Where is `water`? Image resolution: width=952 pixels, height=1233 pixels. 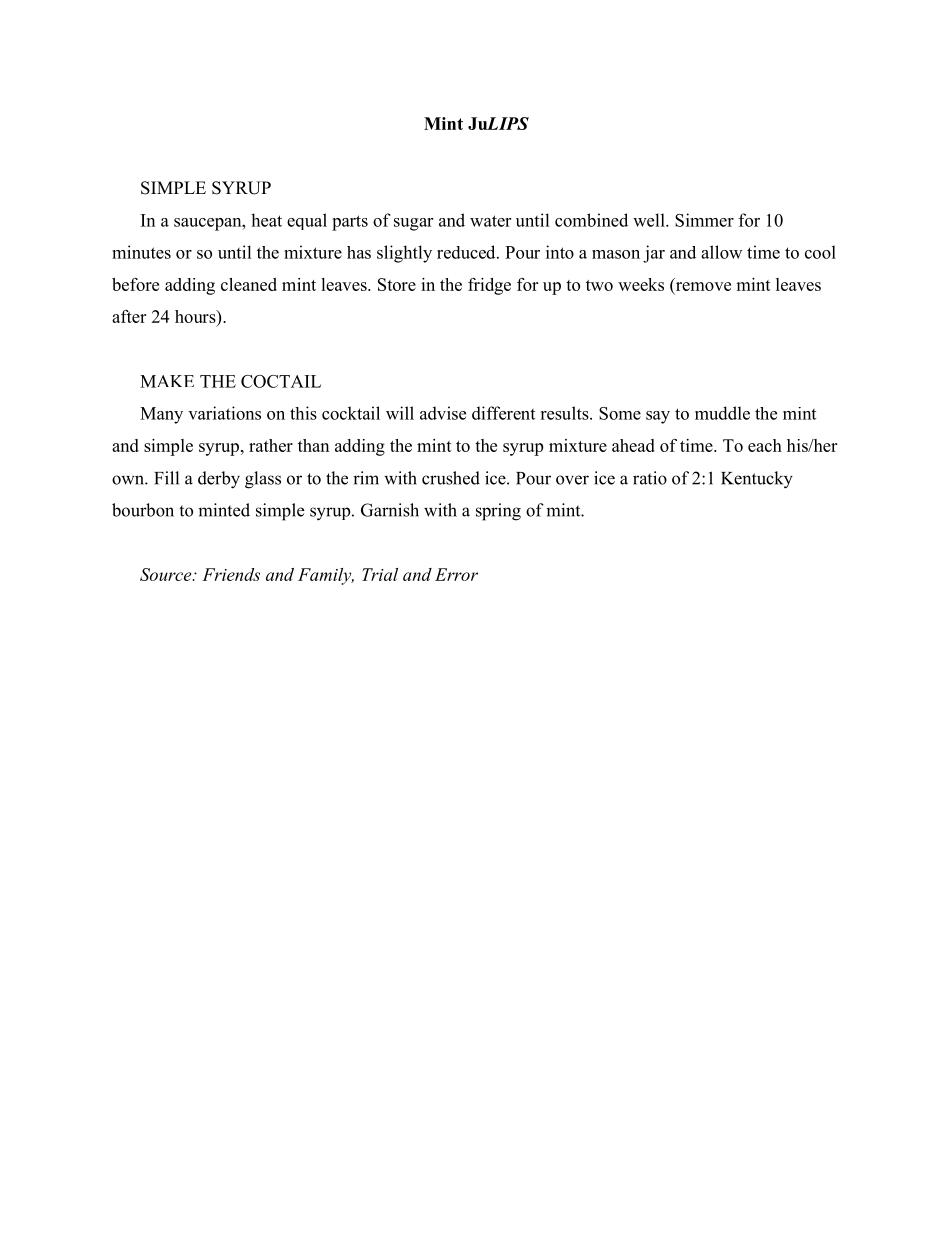 water is located at coordinates (490, 221).
